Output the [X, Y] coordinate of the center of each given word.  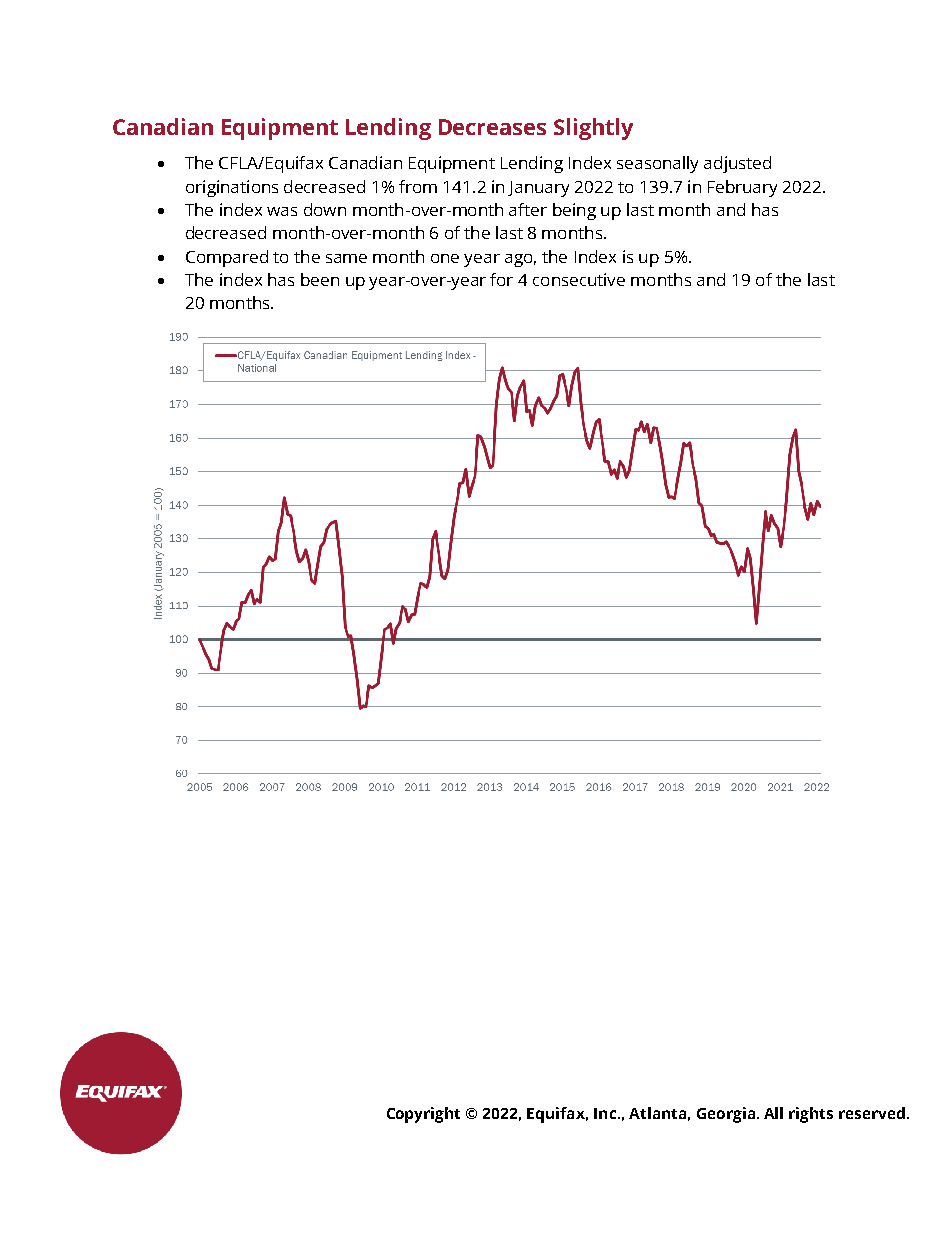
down [325, 209]
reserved [872, 1113]
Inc [606, 1113]
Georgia [726, 1115]
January [538, 189]
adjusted [737, 164]
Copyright [423, 1115]
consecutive [579, 279]
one [445, 258]
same [346, 258]
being [574, 211]
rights [811, 1115]
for [501, 279]
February [742, 188]
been [320, 279]
